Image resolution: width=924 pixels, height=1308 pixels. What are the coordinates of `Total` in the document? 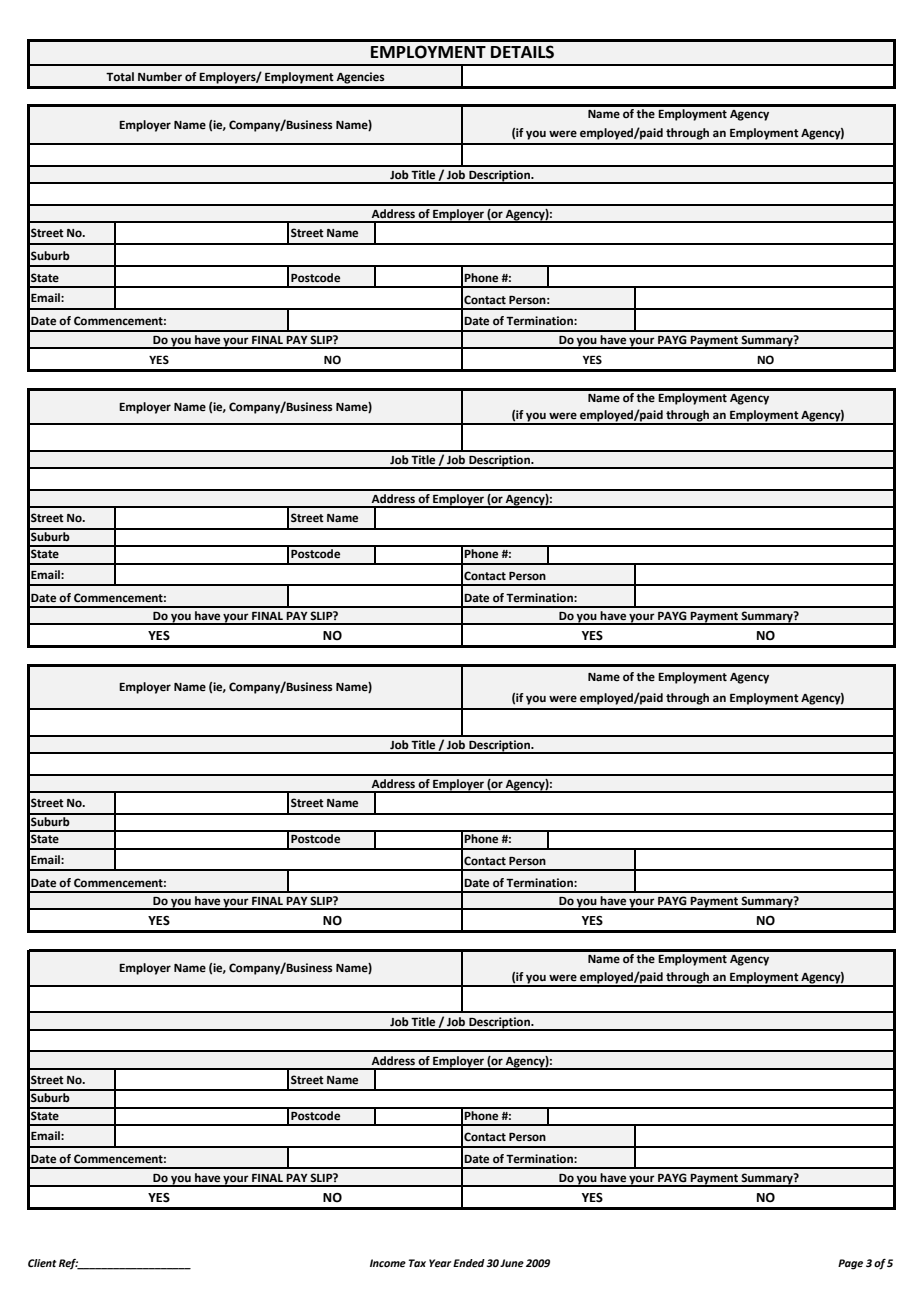 It's located at (120, 76).
